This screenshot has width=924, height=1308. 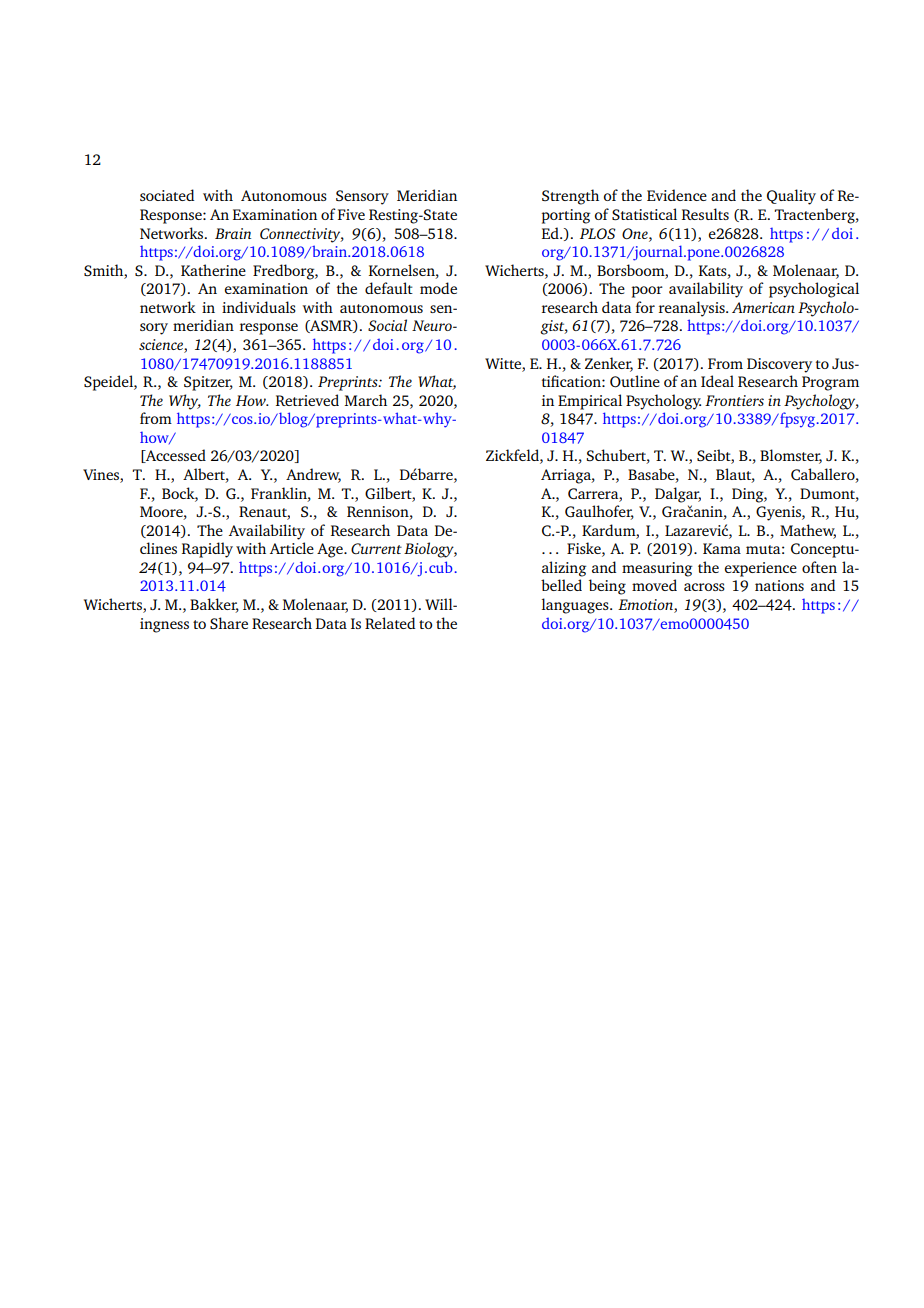 What do you see at coordinates (307, 400) in the screenshot?
I see `Retrieved` at bounding box center [307, 400].
